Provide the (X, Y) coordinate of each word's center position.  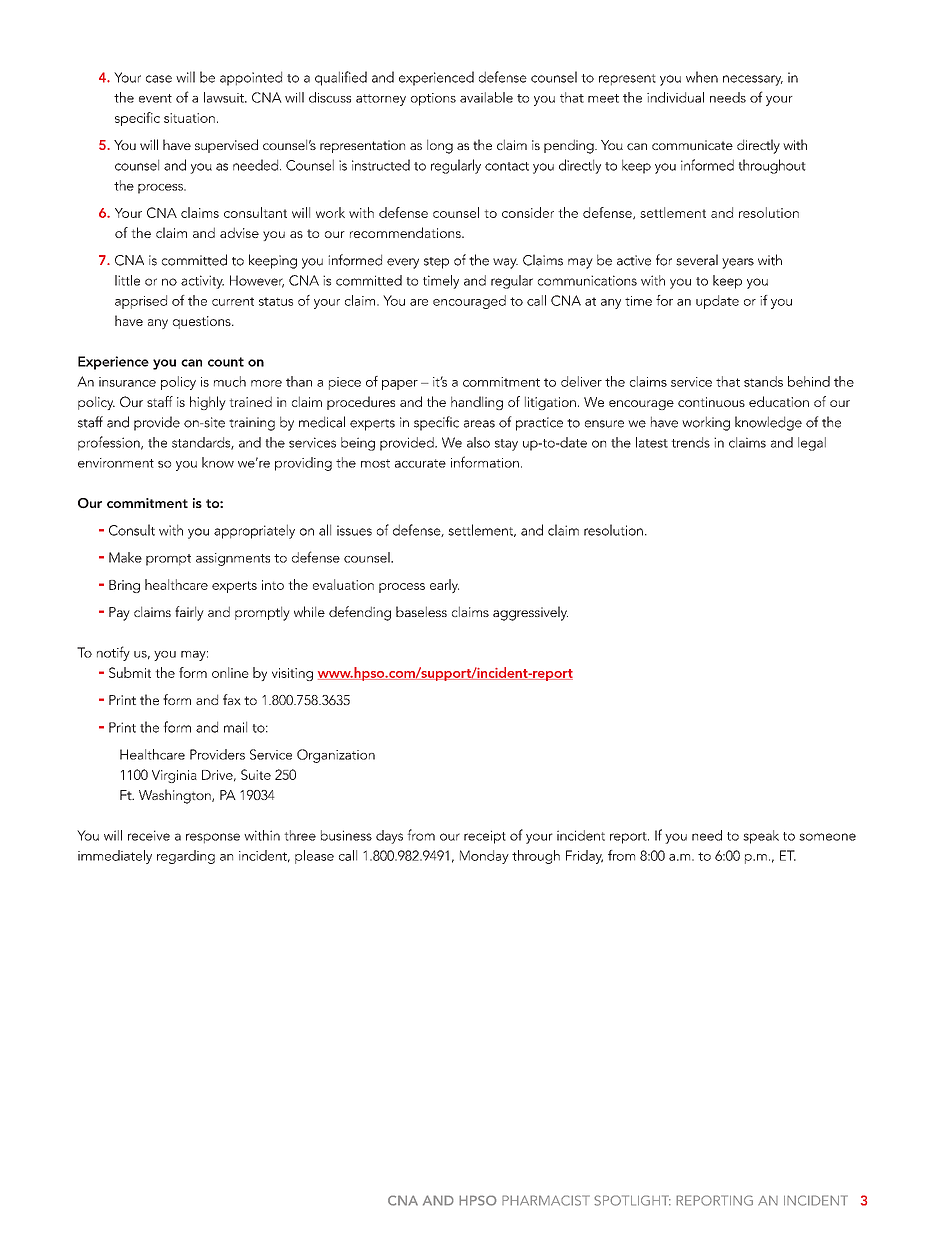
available (486, 97)
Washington (176, 796)
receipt (485, 837)
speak (761, 837)
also (478, 442)
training (252, 424)
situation (189, 118)
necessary (753, 80)
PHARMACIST (546, 1200)
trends (690, 442)
